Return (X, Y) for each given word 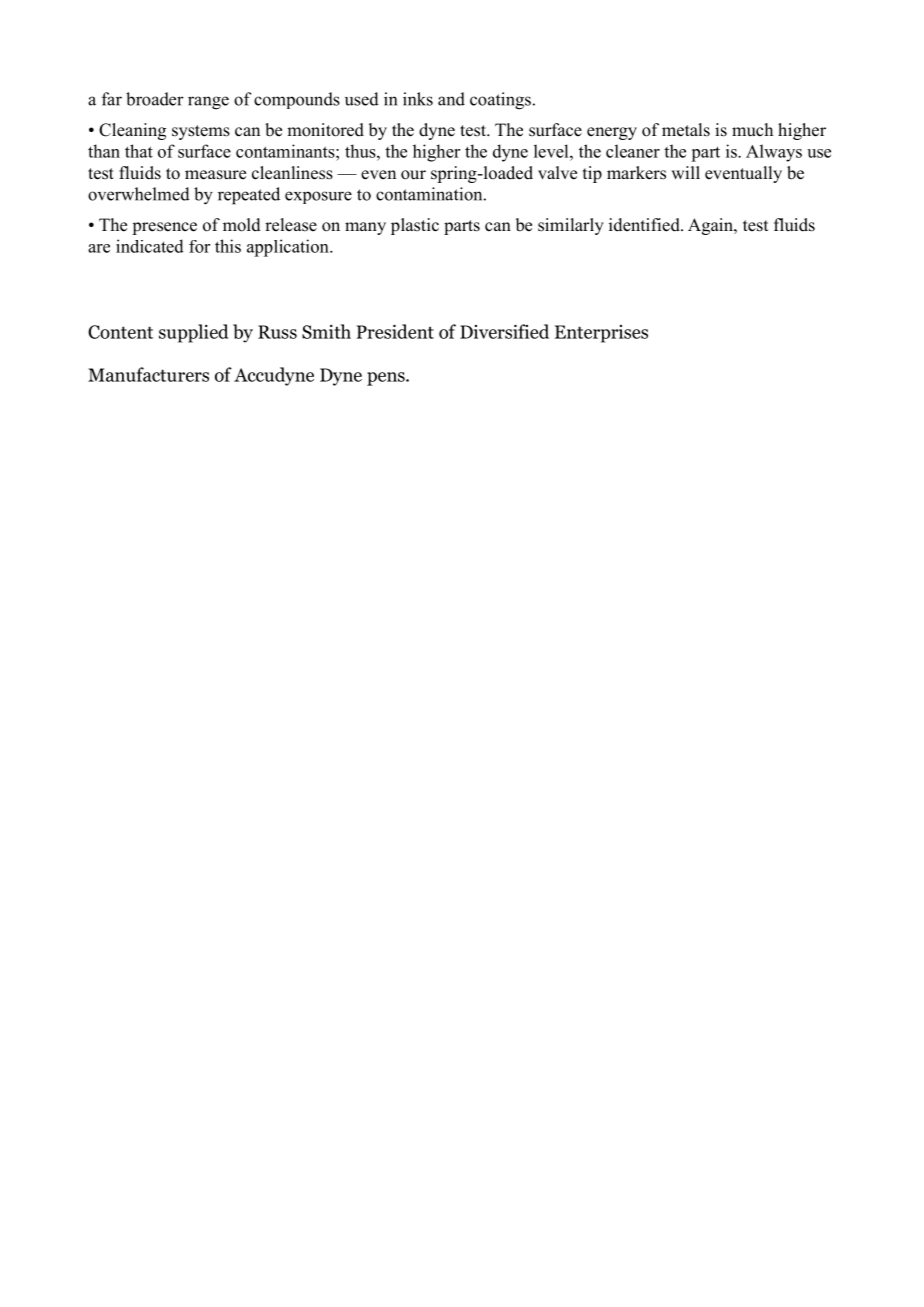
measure (215, 175)
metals (686, 130)
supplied (193, 333)
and (451, 99)
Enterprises (601, 334)
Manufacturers (148, 374)
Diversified (504, 331)
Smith (326, 331)
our (413, 175)
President (395, 331)
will (685, 172)
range (208, 103)
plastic (415, 226)
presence (164, 228)
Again (711, 226)
